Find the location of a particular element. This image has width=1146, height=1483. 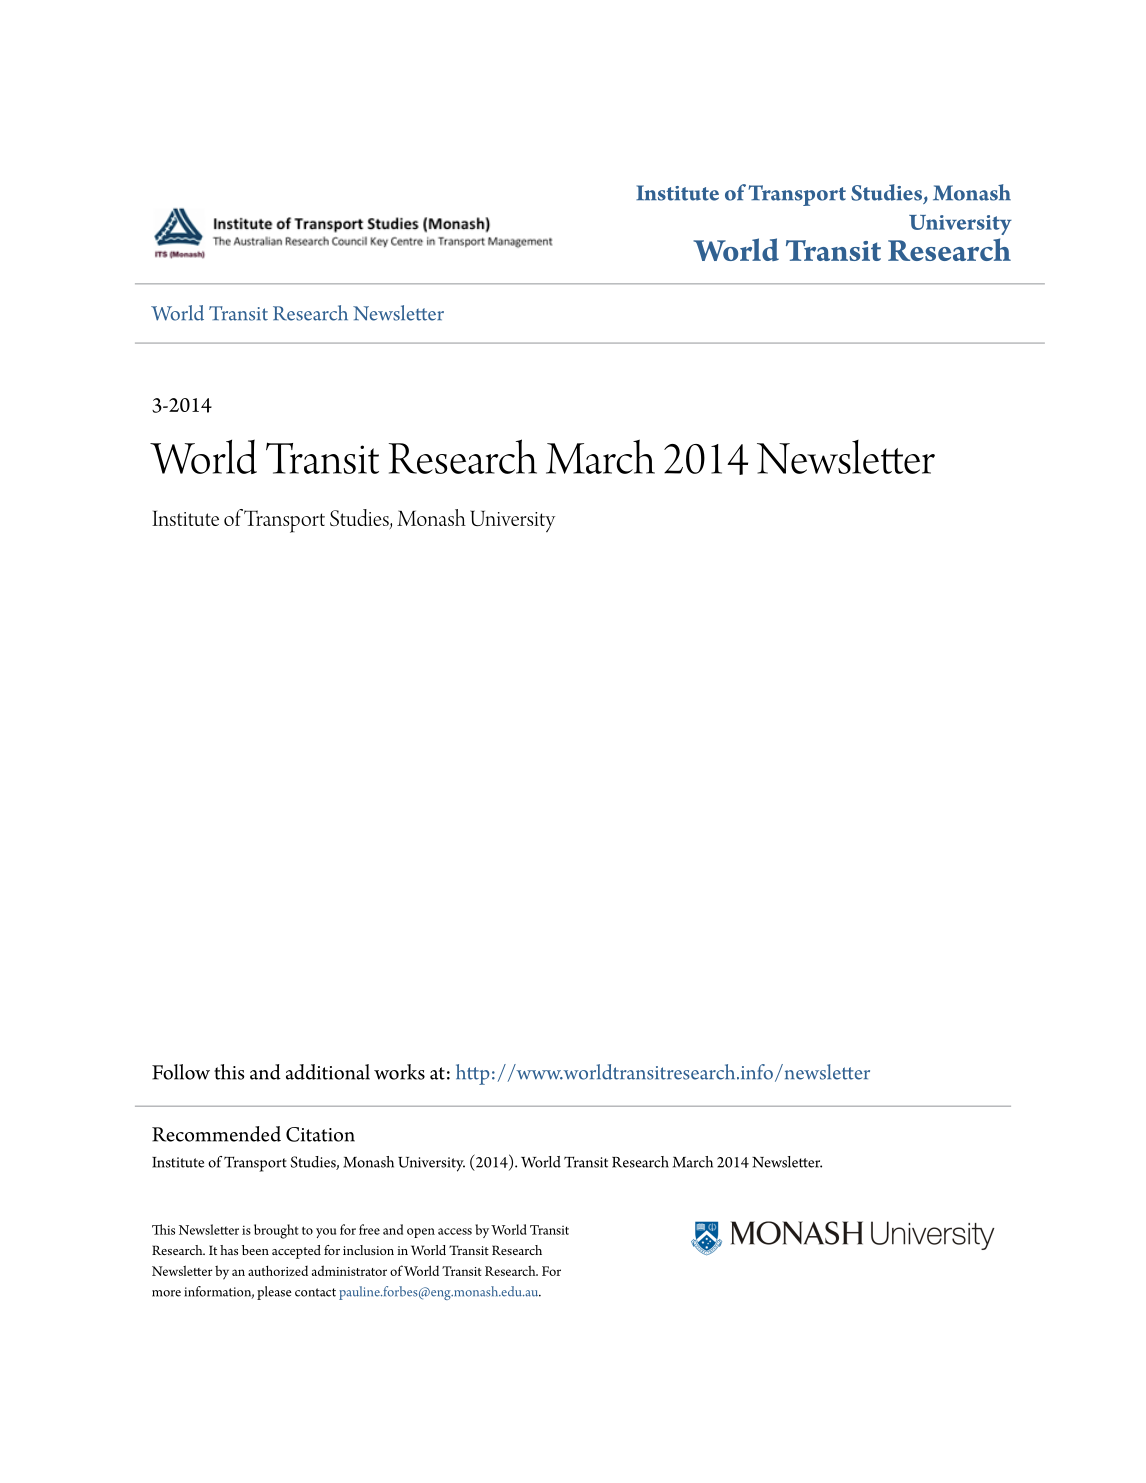

contact is located at coordinates (315, 1292).
